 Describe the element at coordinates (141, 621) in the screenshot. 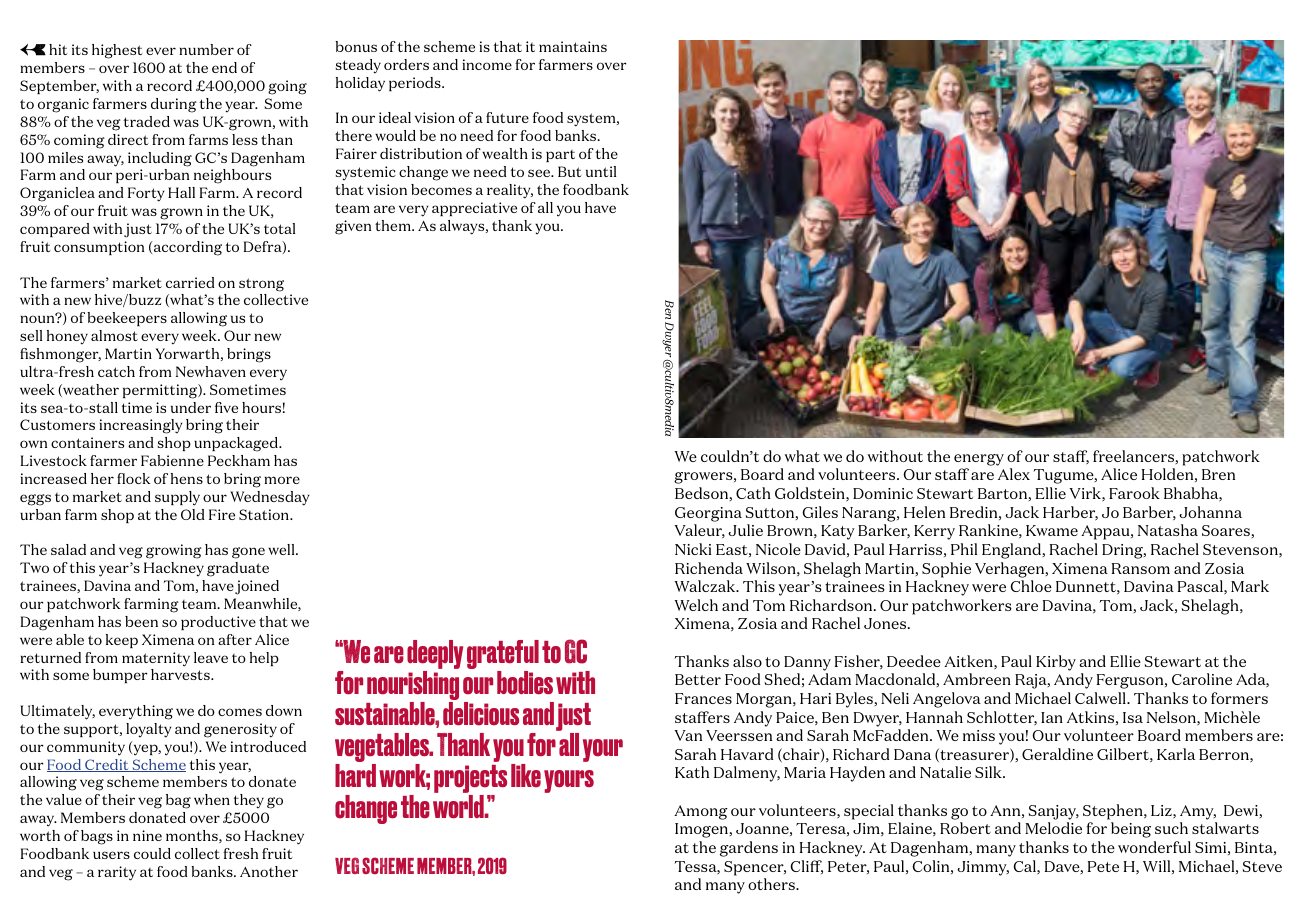

I see `been` at that location.
